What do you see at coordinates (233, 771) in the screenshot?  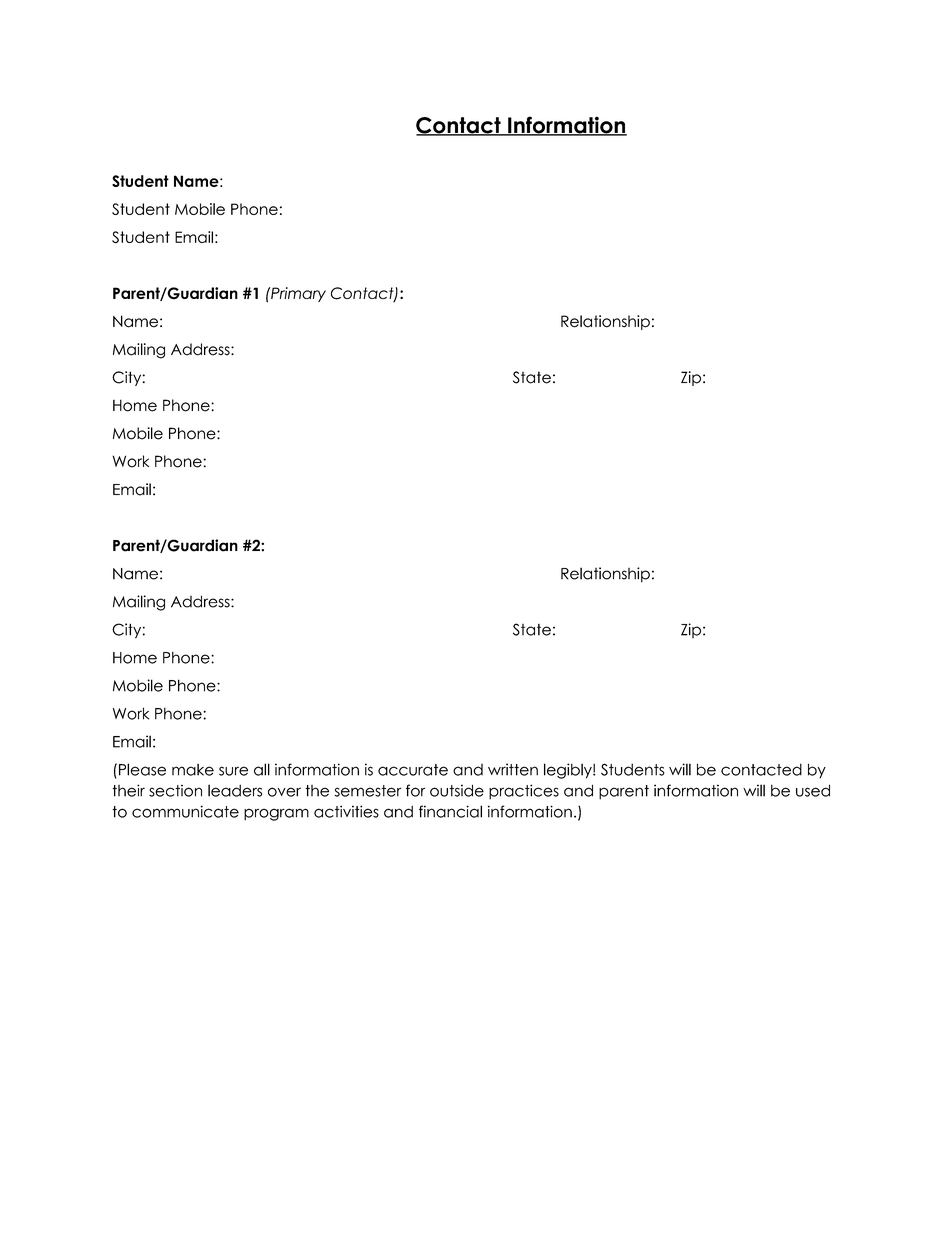 I see `sure` at bounding box center [233, 771].
